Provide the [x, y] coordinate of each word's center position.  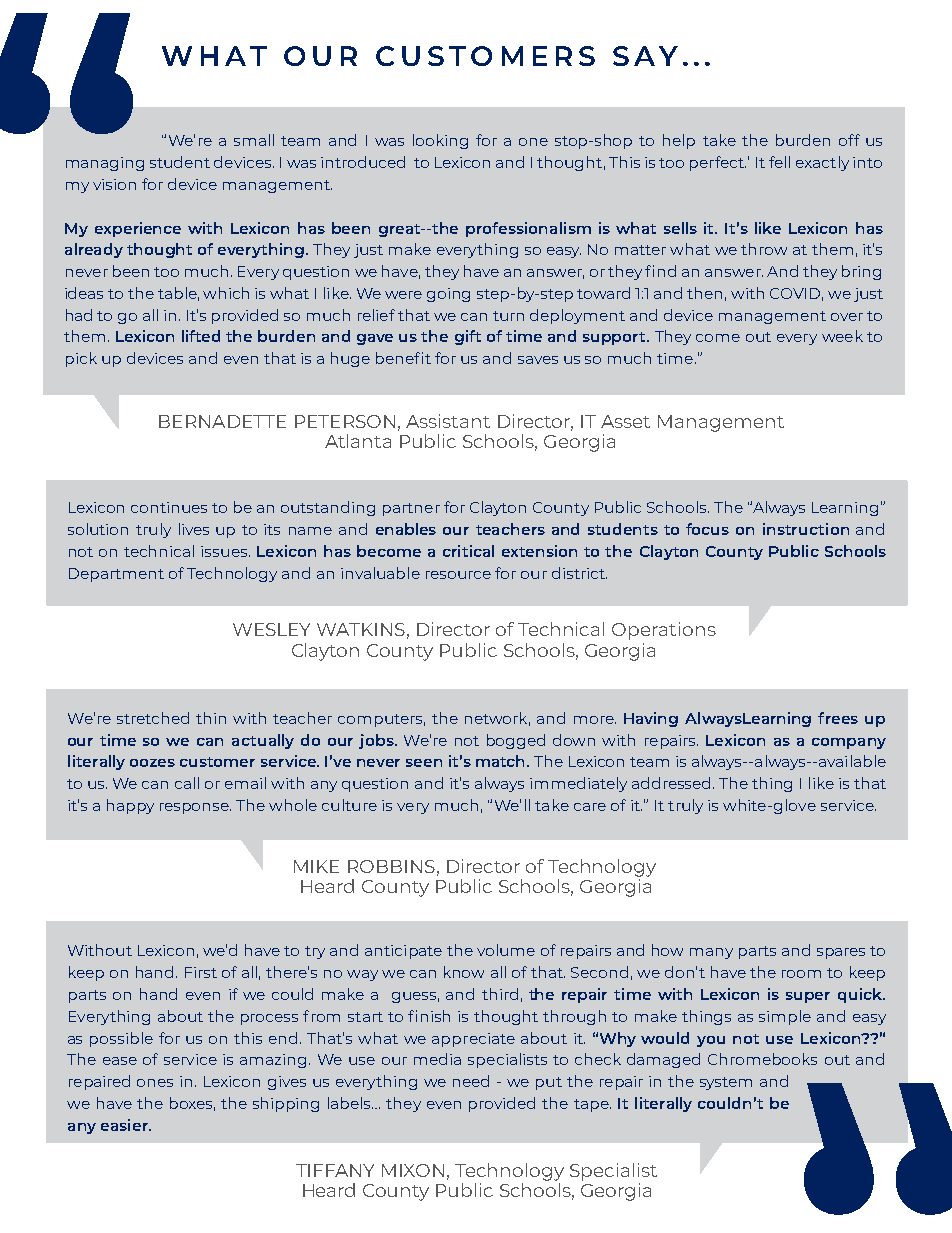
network [497, 719]
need [471, 1081]
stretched [153, 718]
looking [440, 141]
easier [125, 1125]
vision [114, 184]
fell [779, 162]
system [726, 1083]
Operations [664, 631]
